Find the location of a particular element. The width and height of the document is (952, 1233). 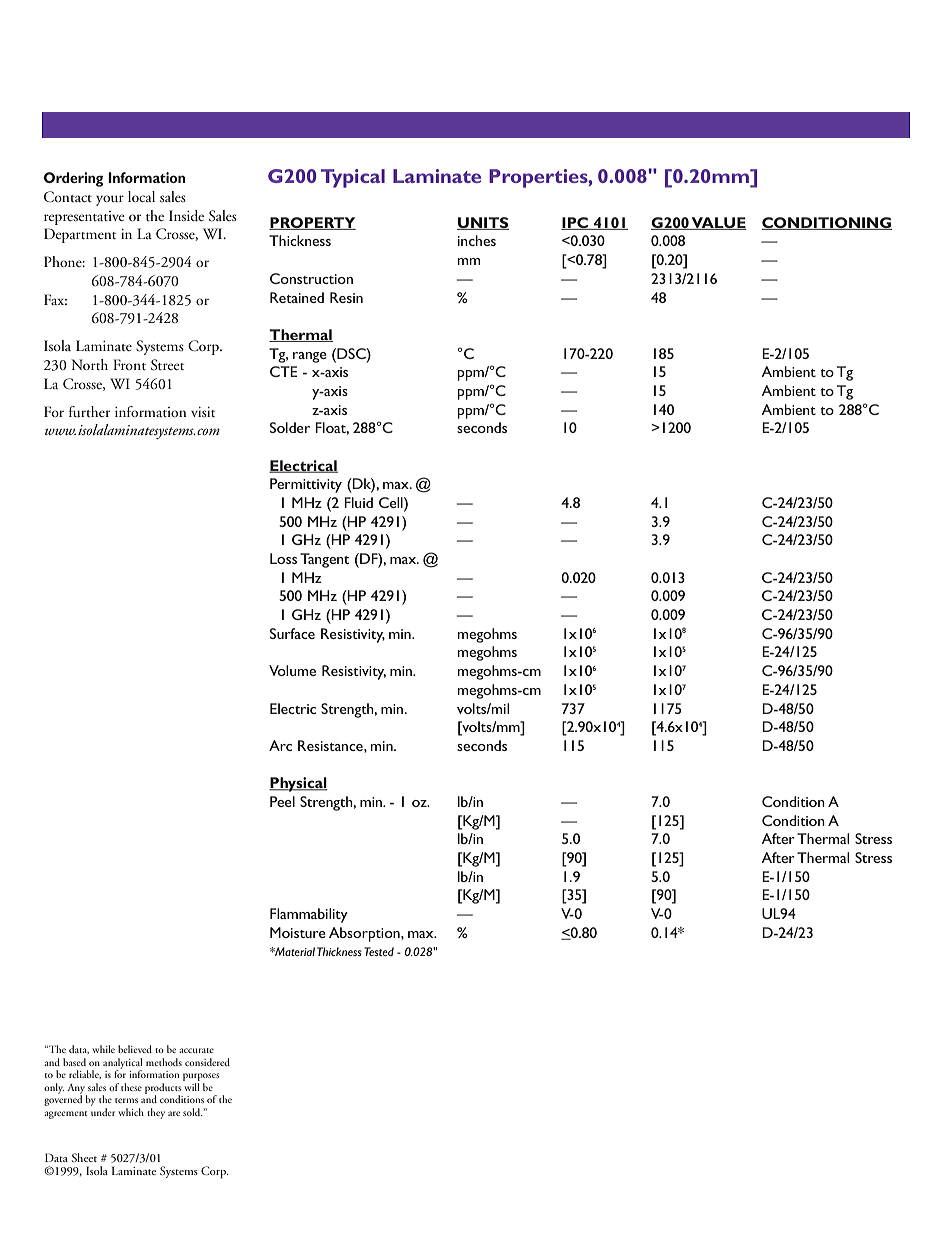

Physical is located at coordinates (298, 784).
